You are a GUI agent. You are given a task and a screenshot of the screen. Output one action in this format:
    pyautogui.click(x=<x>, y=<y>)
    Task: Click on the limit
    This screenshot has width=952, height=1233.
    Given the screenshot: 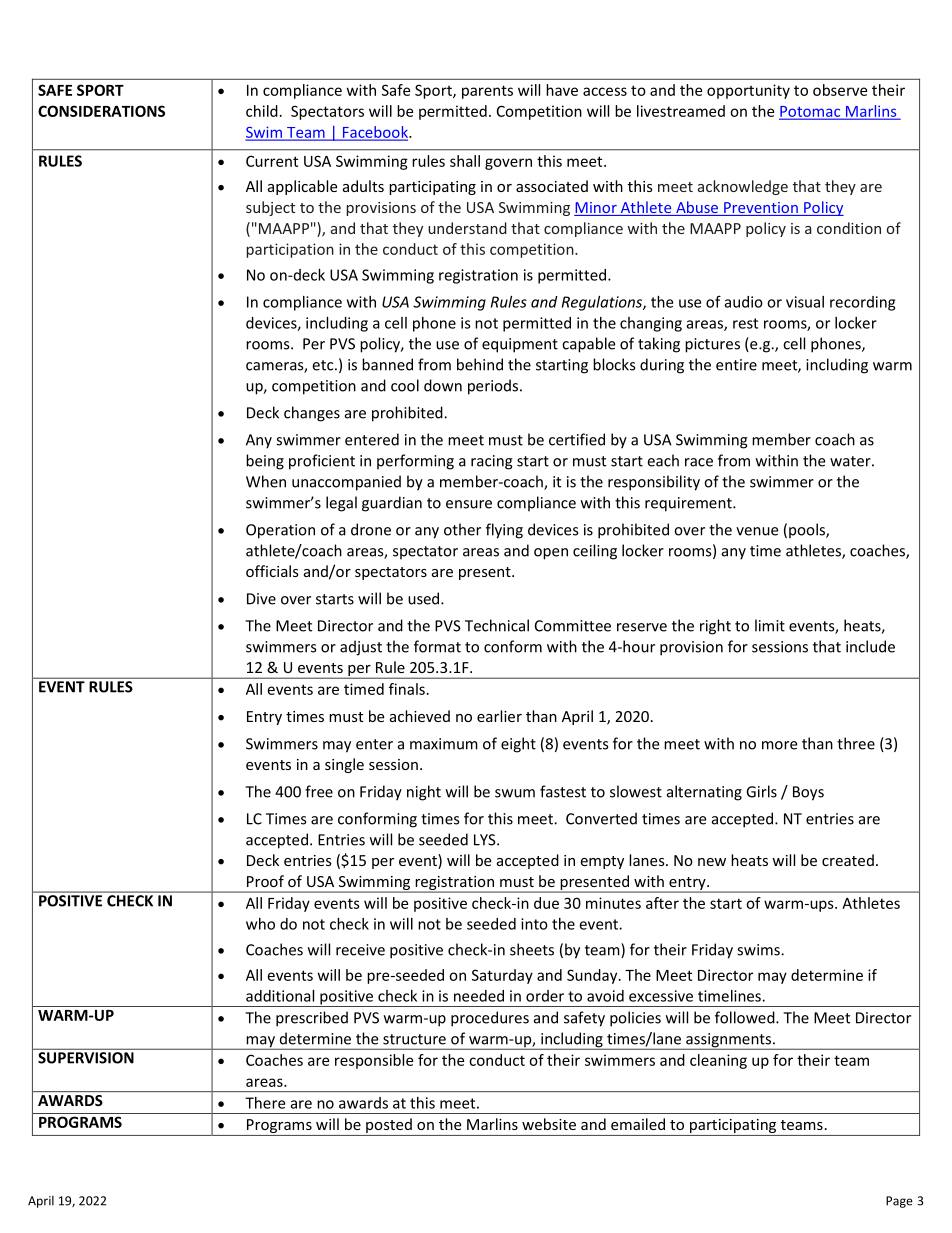 What is the action you would take?
    pyautogui.click(x=770, y=625)
